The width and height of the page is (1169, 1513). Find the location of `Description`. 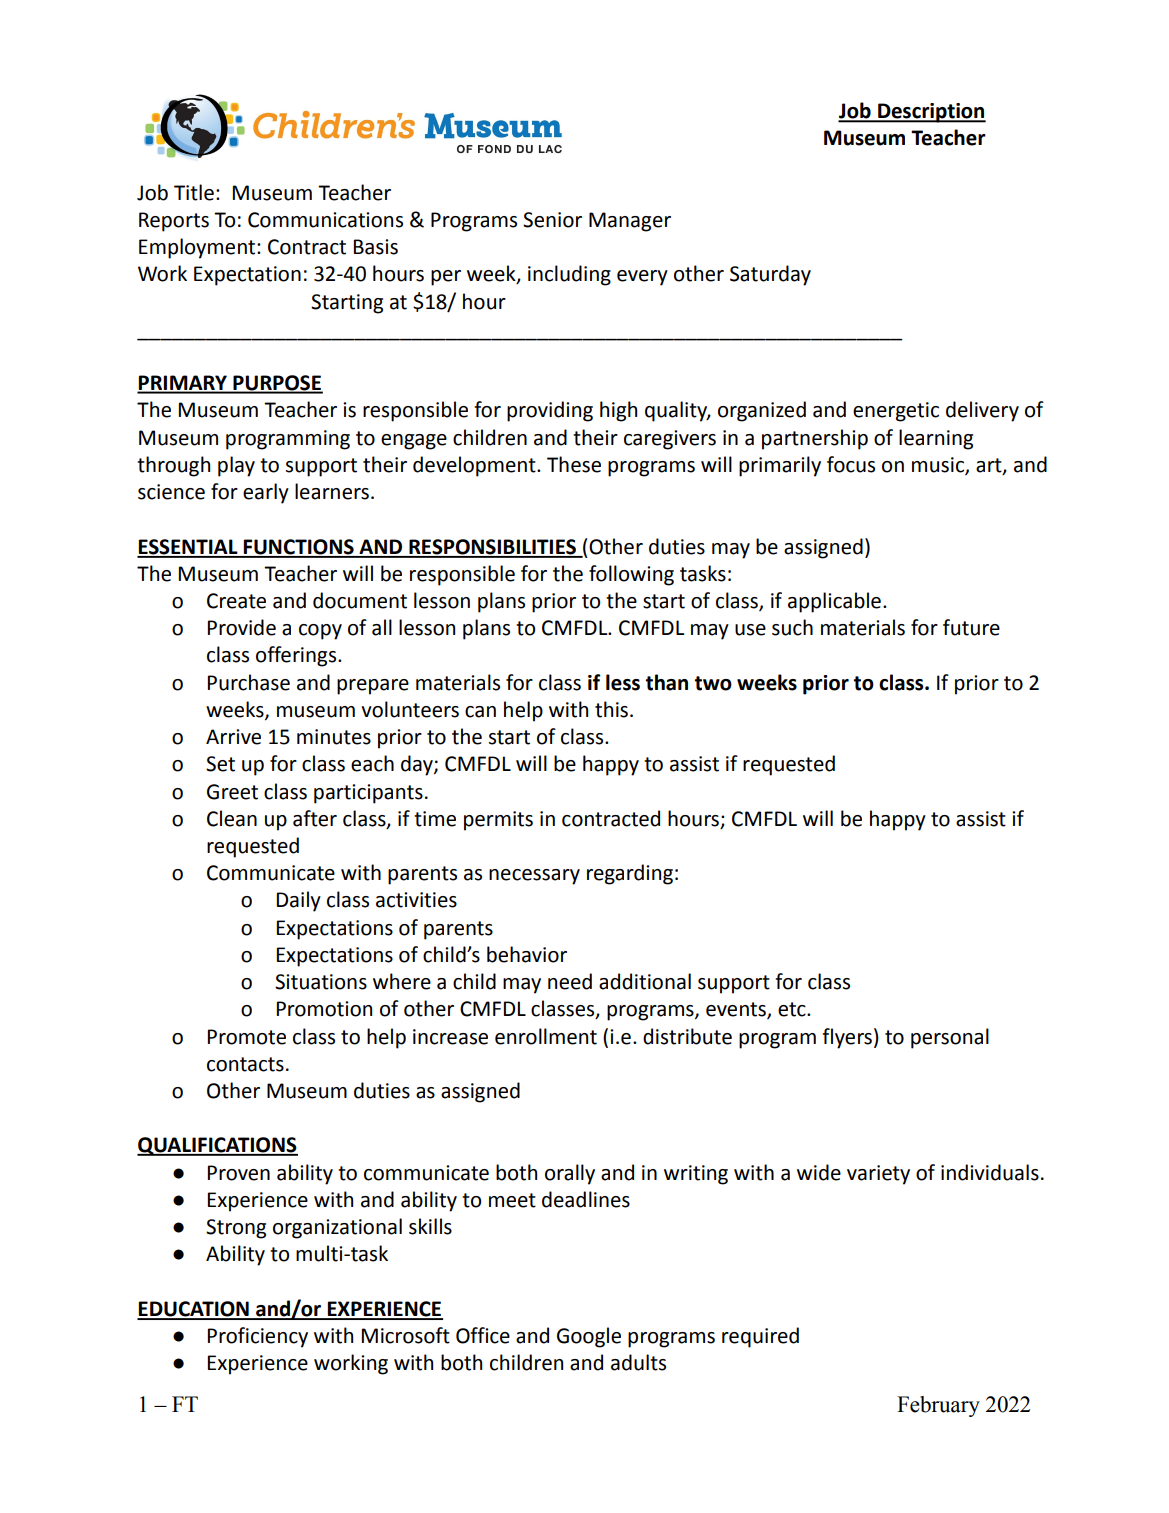

Description is located at coordinates (931, 113).
